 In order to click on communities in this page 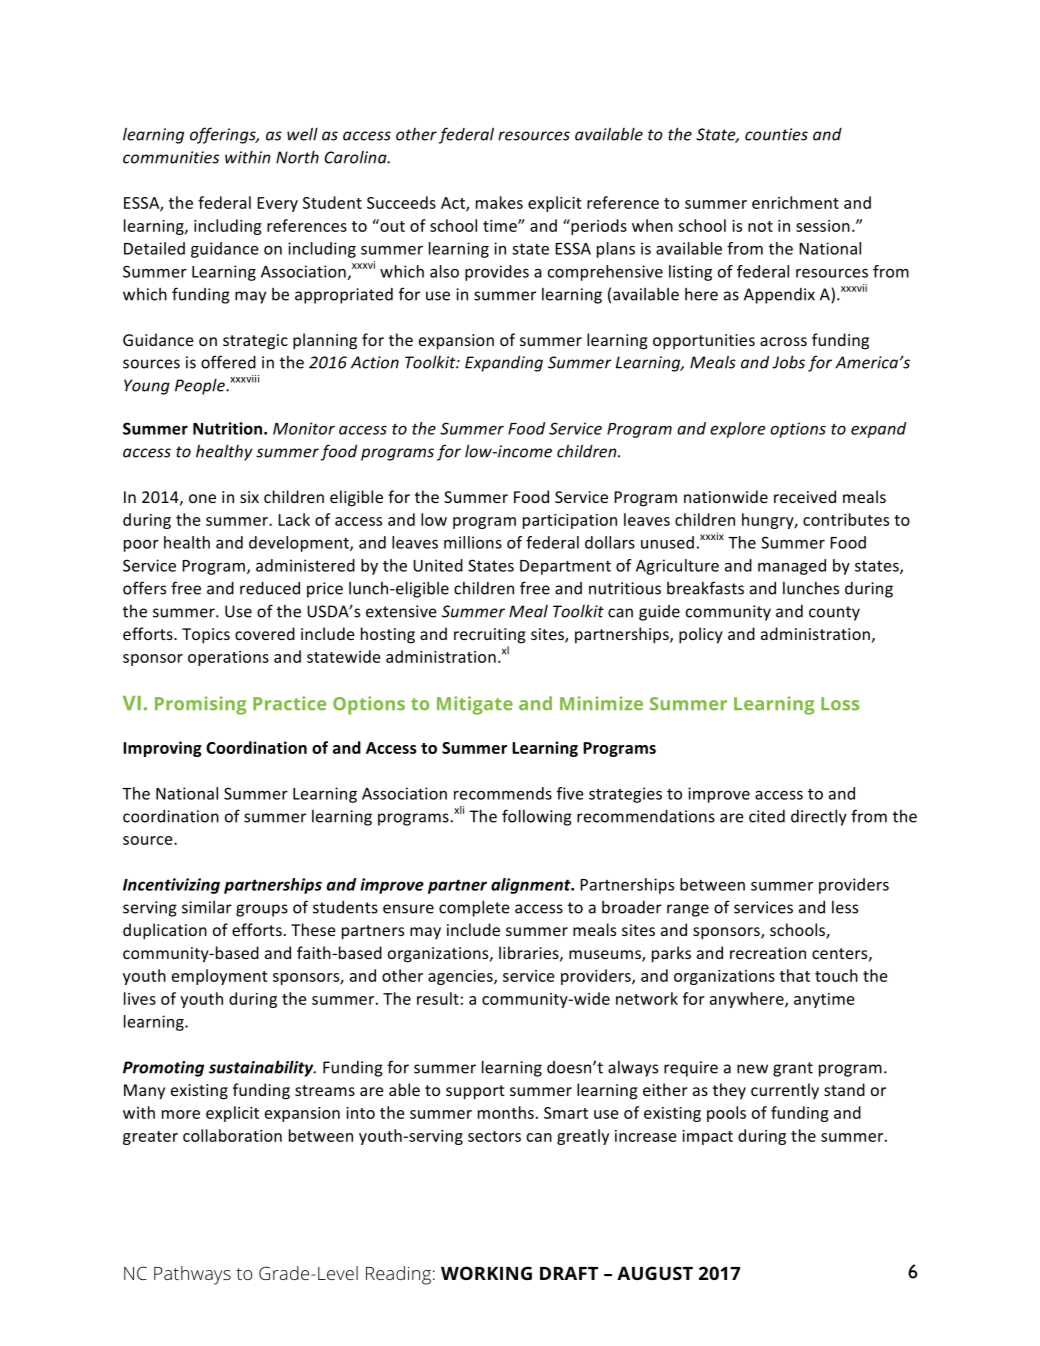, I will do `click(171, 157)`.
